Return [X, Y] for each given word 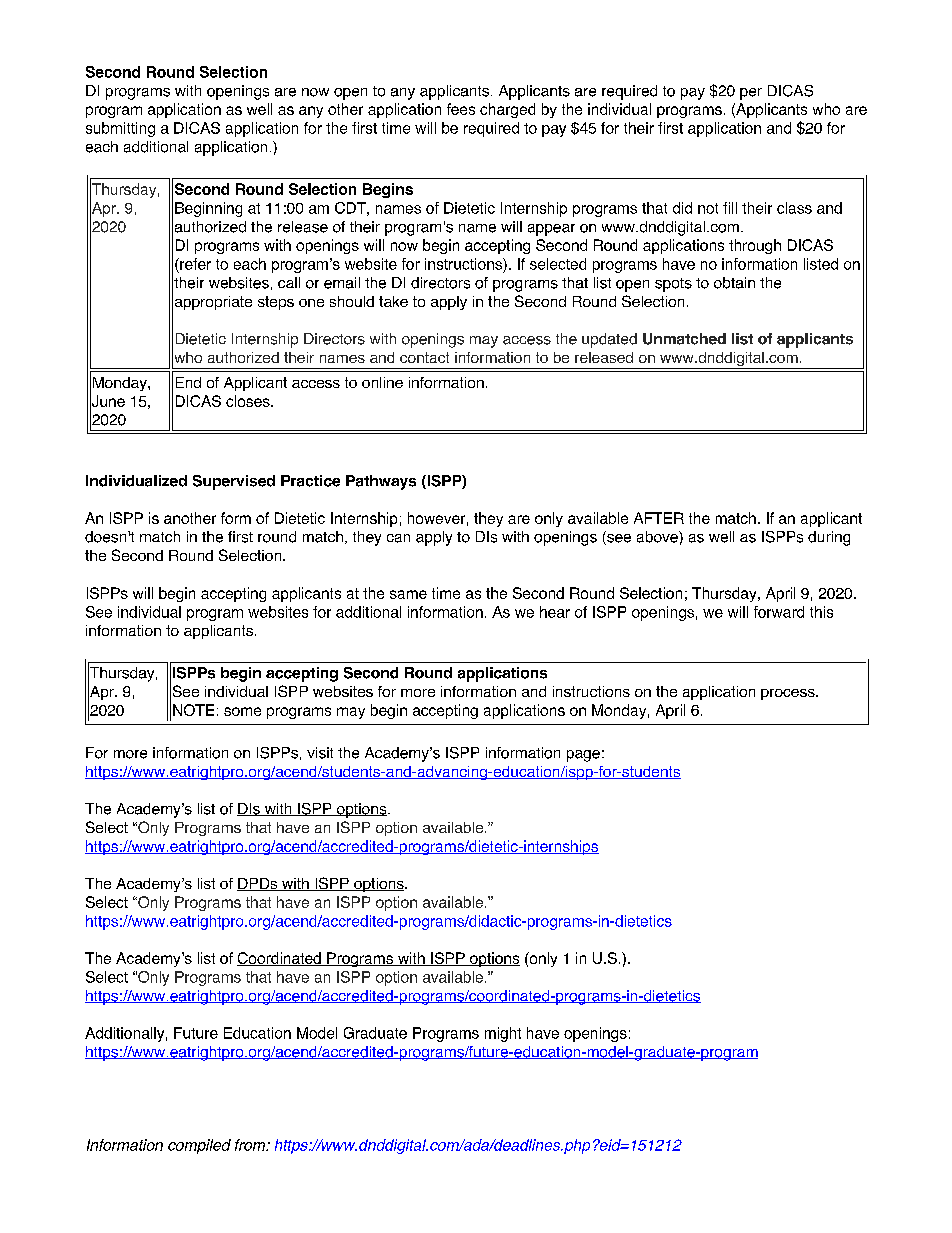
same [408, 594]
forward [779, 612]
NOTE [193, 710]
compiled [199, 1146]
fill [730, 208]
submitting [120, 129]
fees [461, 109]
